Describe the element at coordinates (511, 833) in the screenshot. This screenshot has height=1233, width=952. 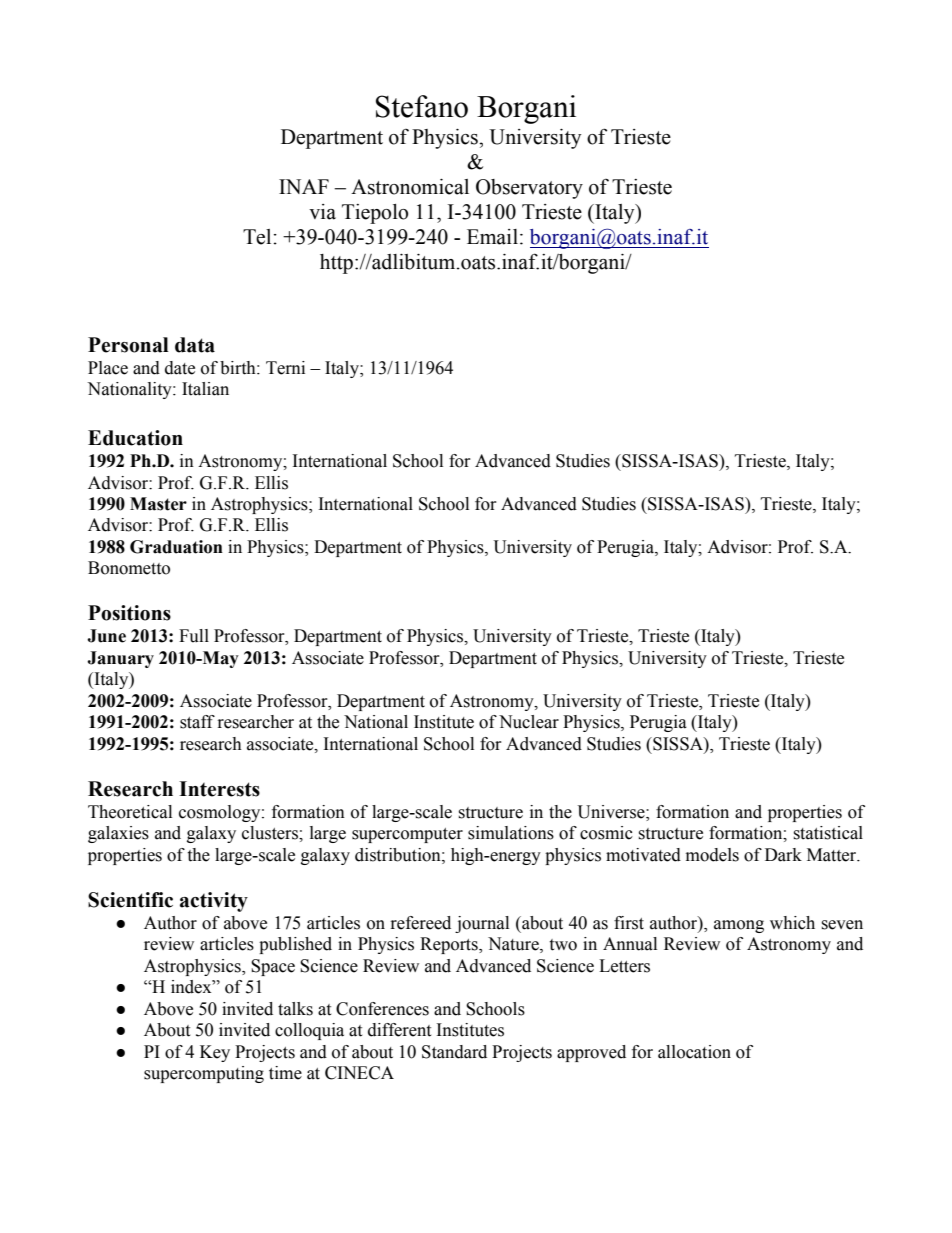
I see `simulations` at that location.
